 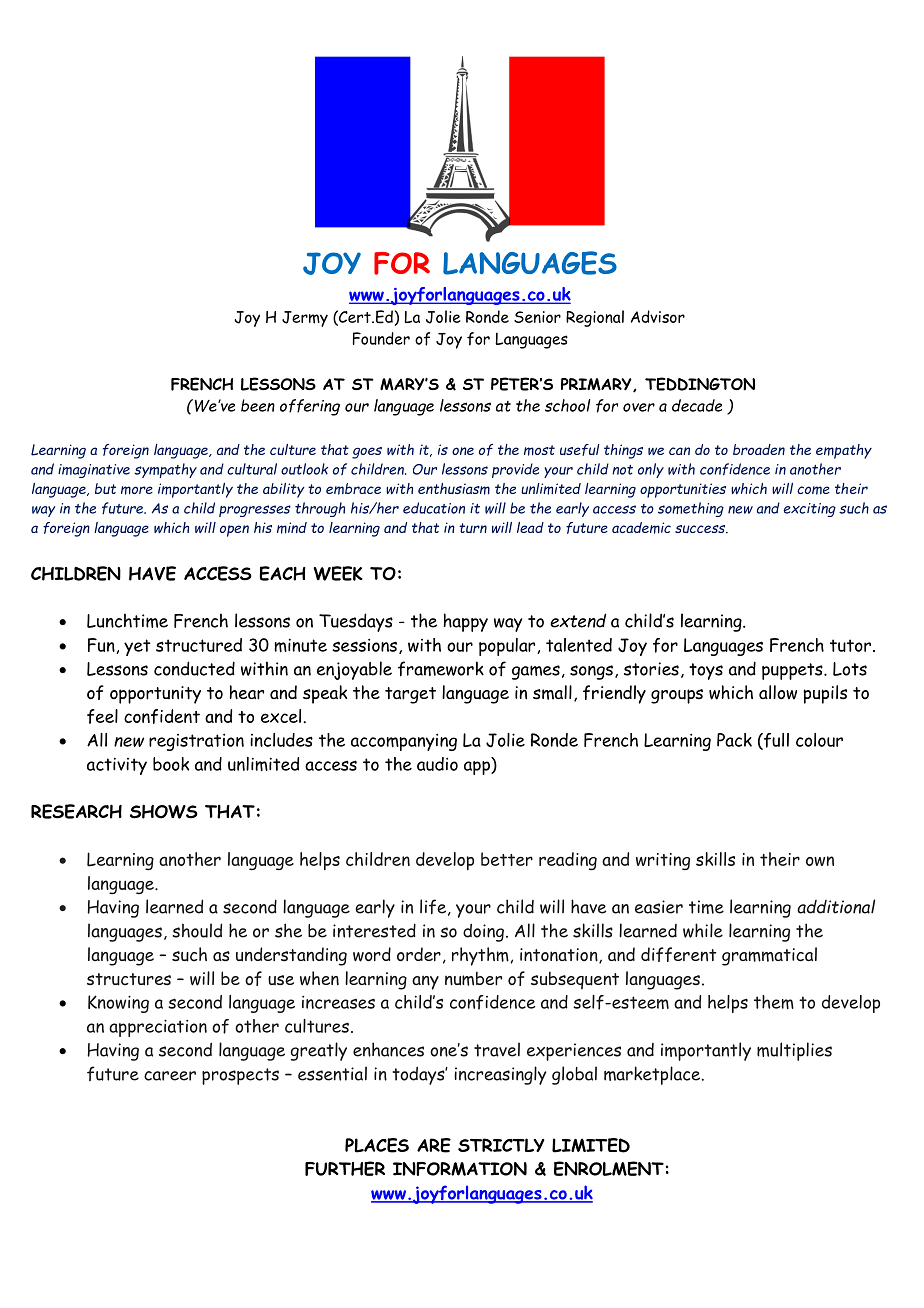 What do you see at coordinates (258, 405) in the image?
I see `been` at bounding box center [258, 405].
